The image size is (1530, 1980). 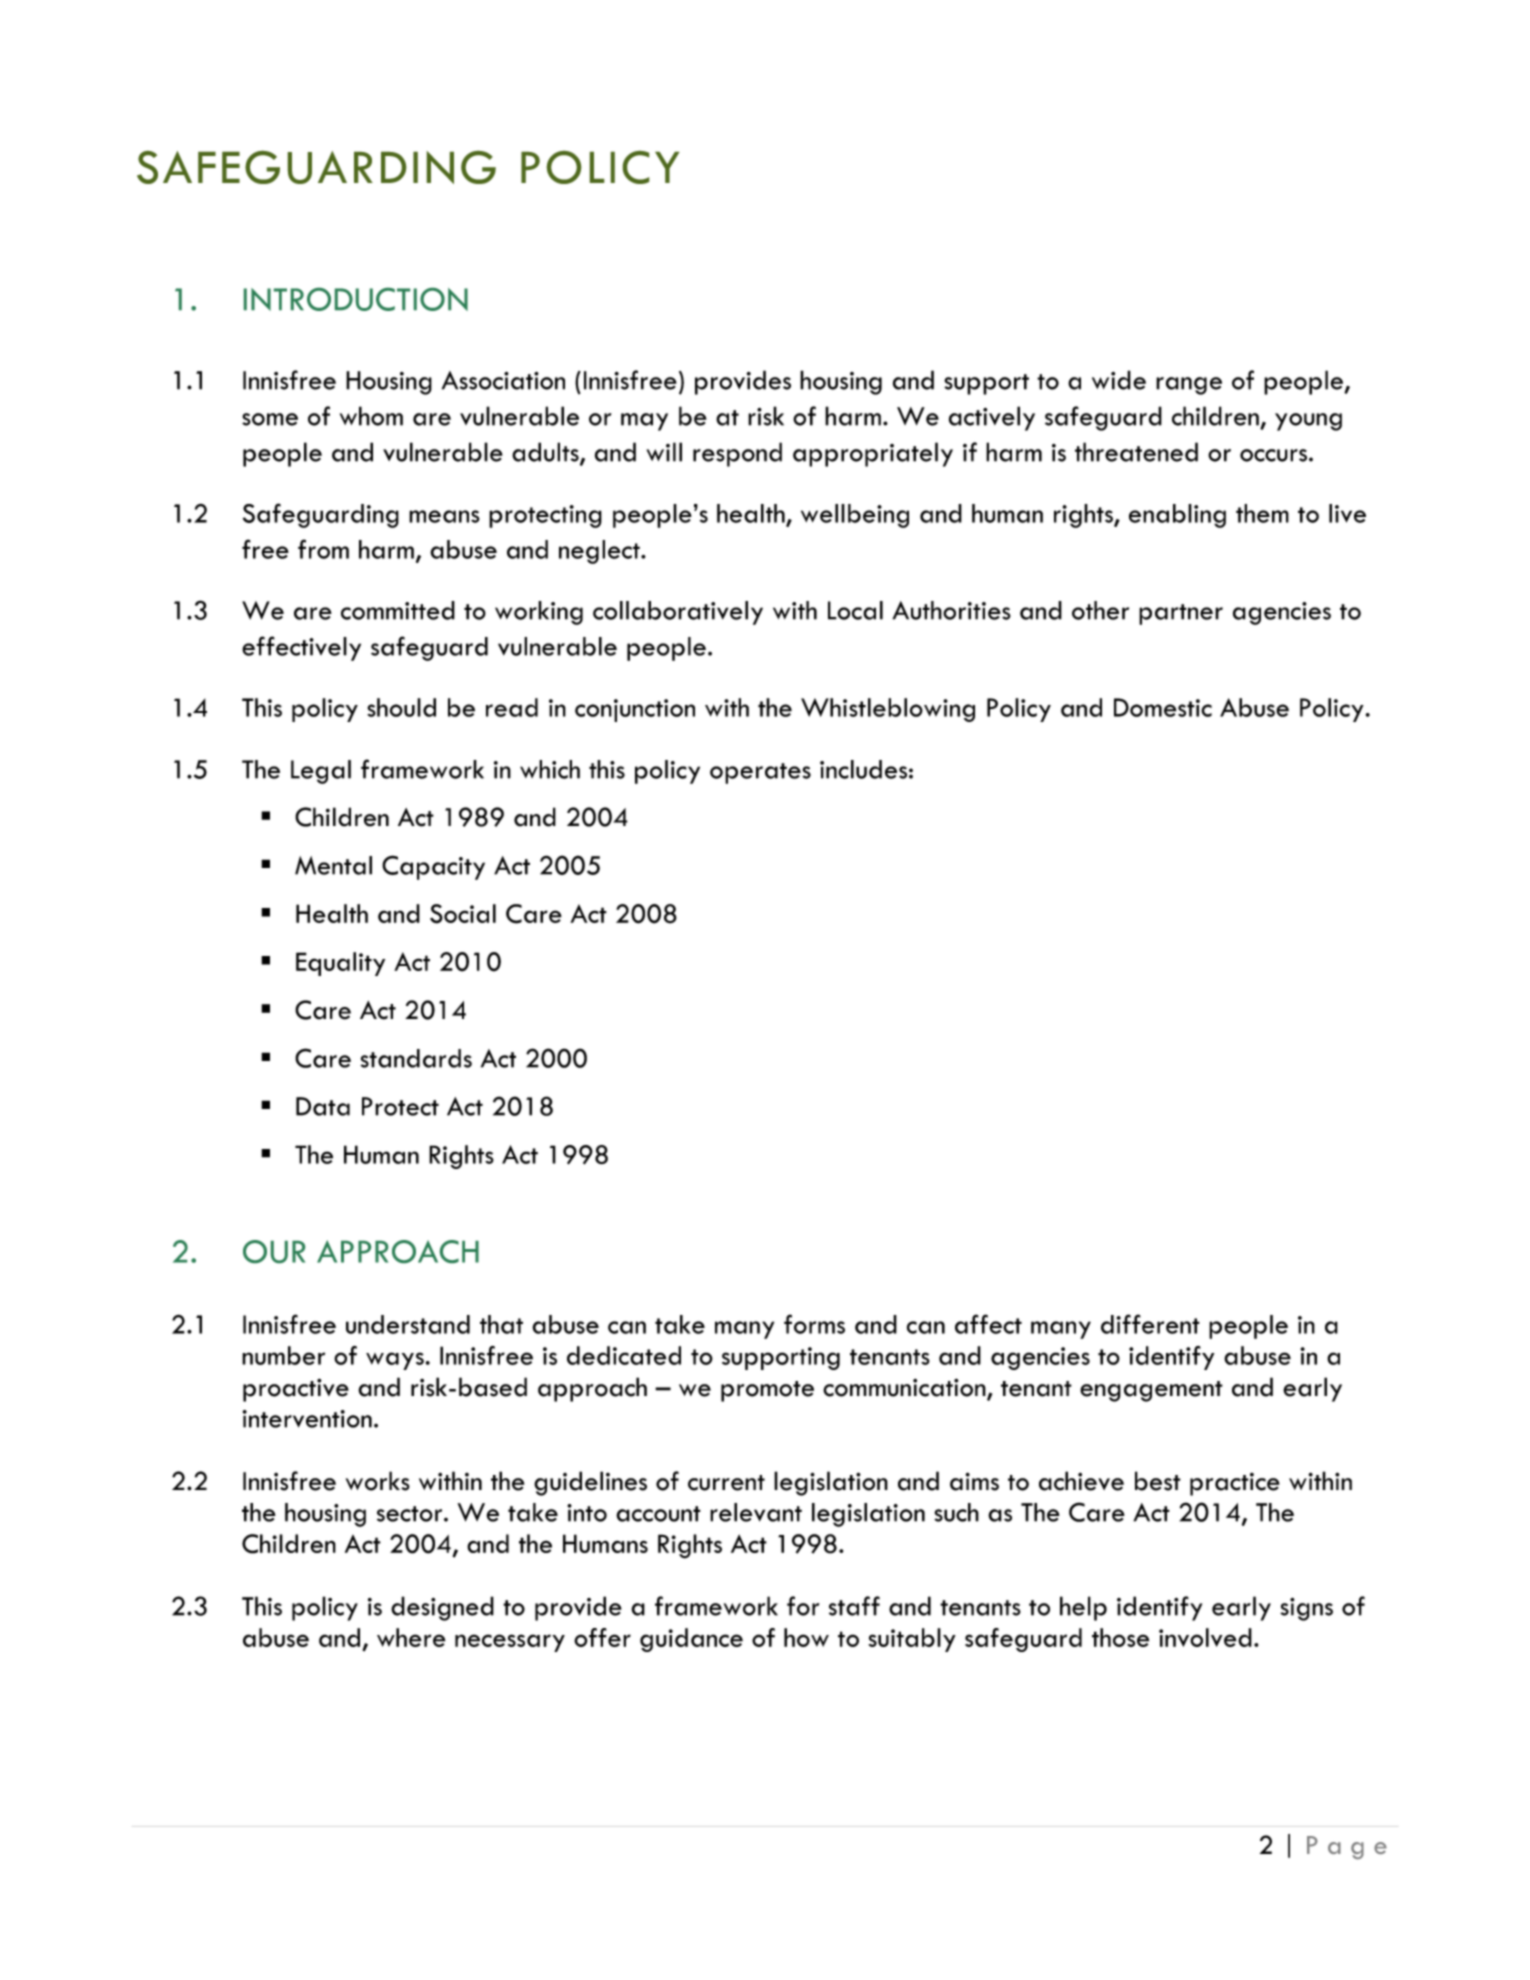 What do you see at coordinates (1189, 386) in the screenshot?
I see `range` at bounding box center [1189, 386].
